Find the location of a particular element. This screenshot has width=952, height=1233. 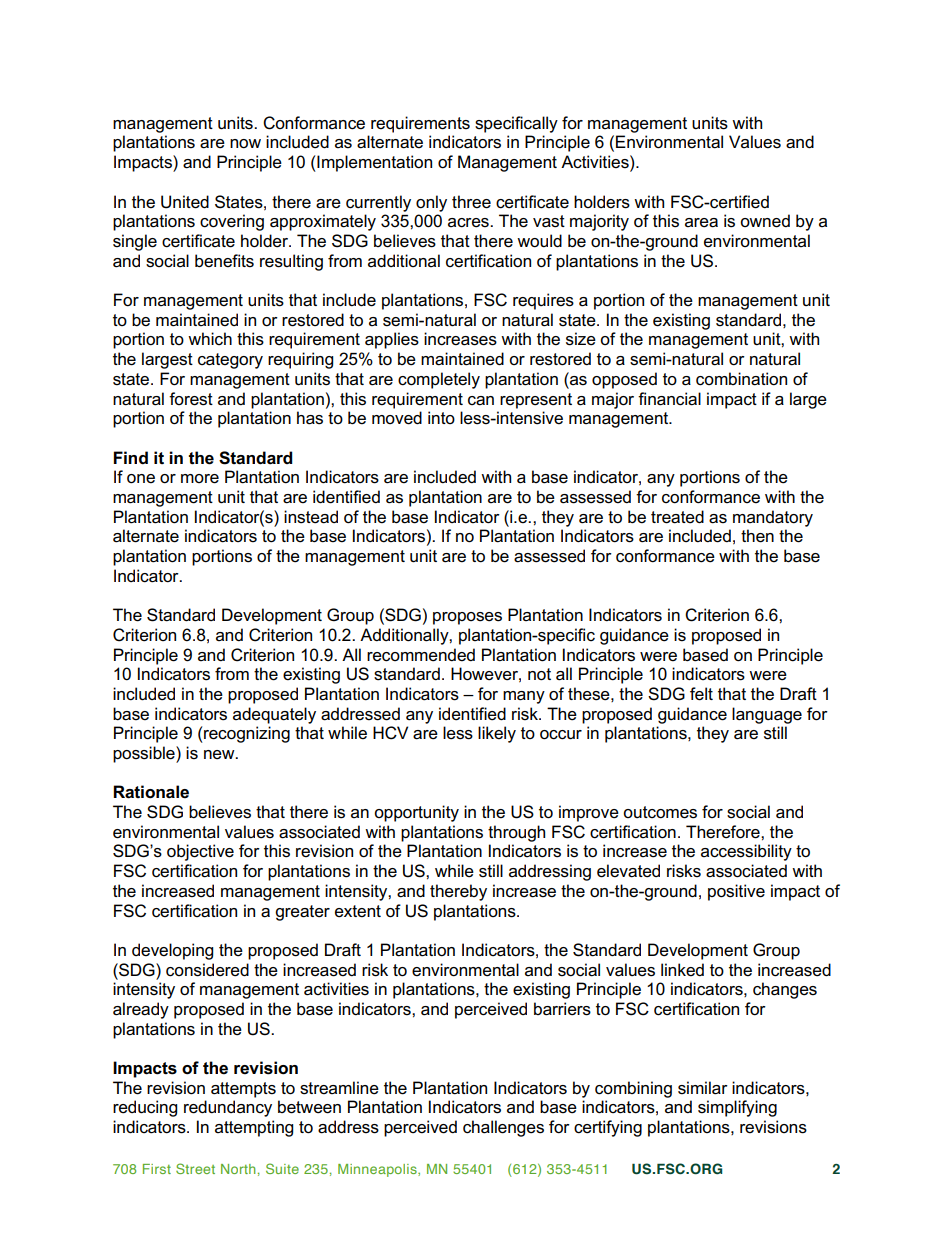

adequately is located at coordinates (274, 715).
